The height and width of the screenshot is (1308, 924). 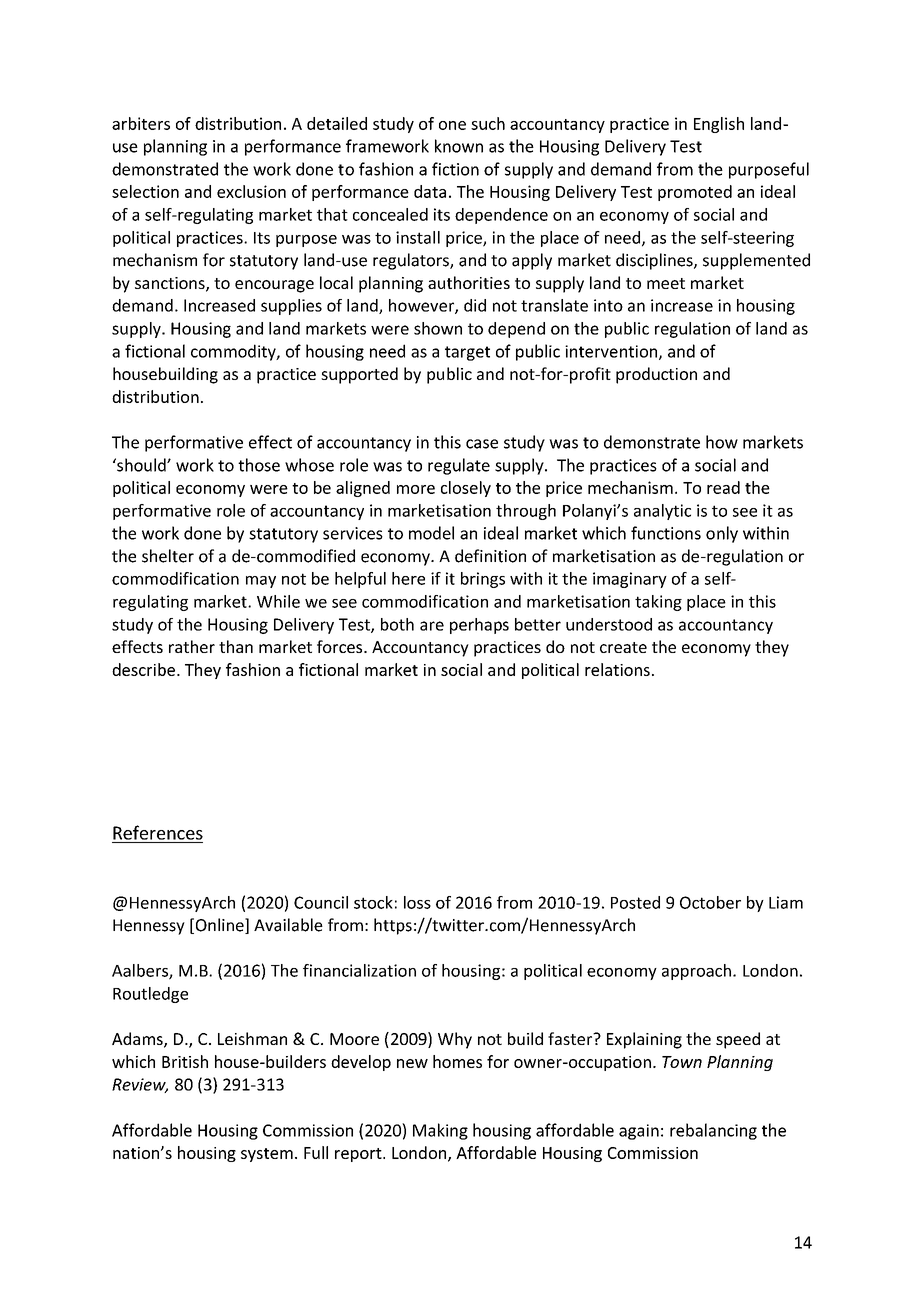 I want to click on known, so click(x=459, y=146).
